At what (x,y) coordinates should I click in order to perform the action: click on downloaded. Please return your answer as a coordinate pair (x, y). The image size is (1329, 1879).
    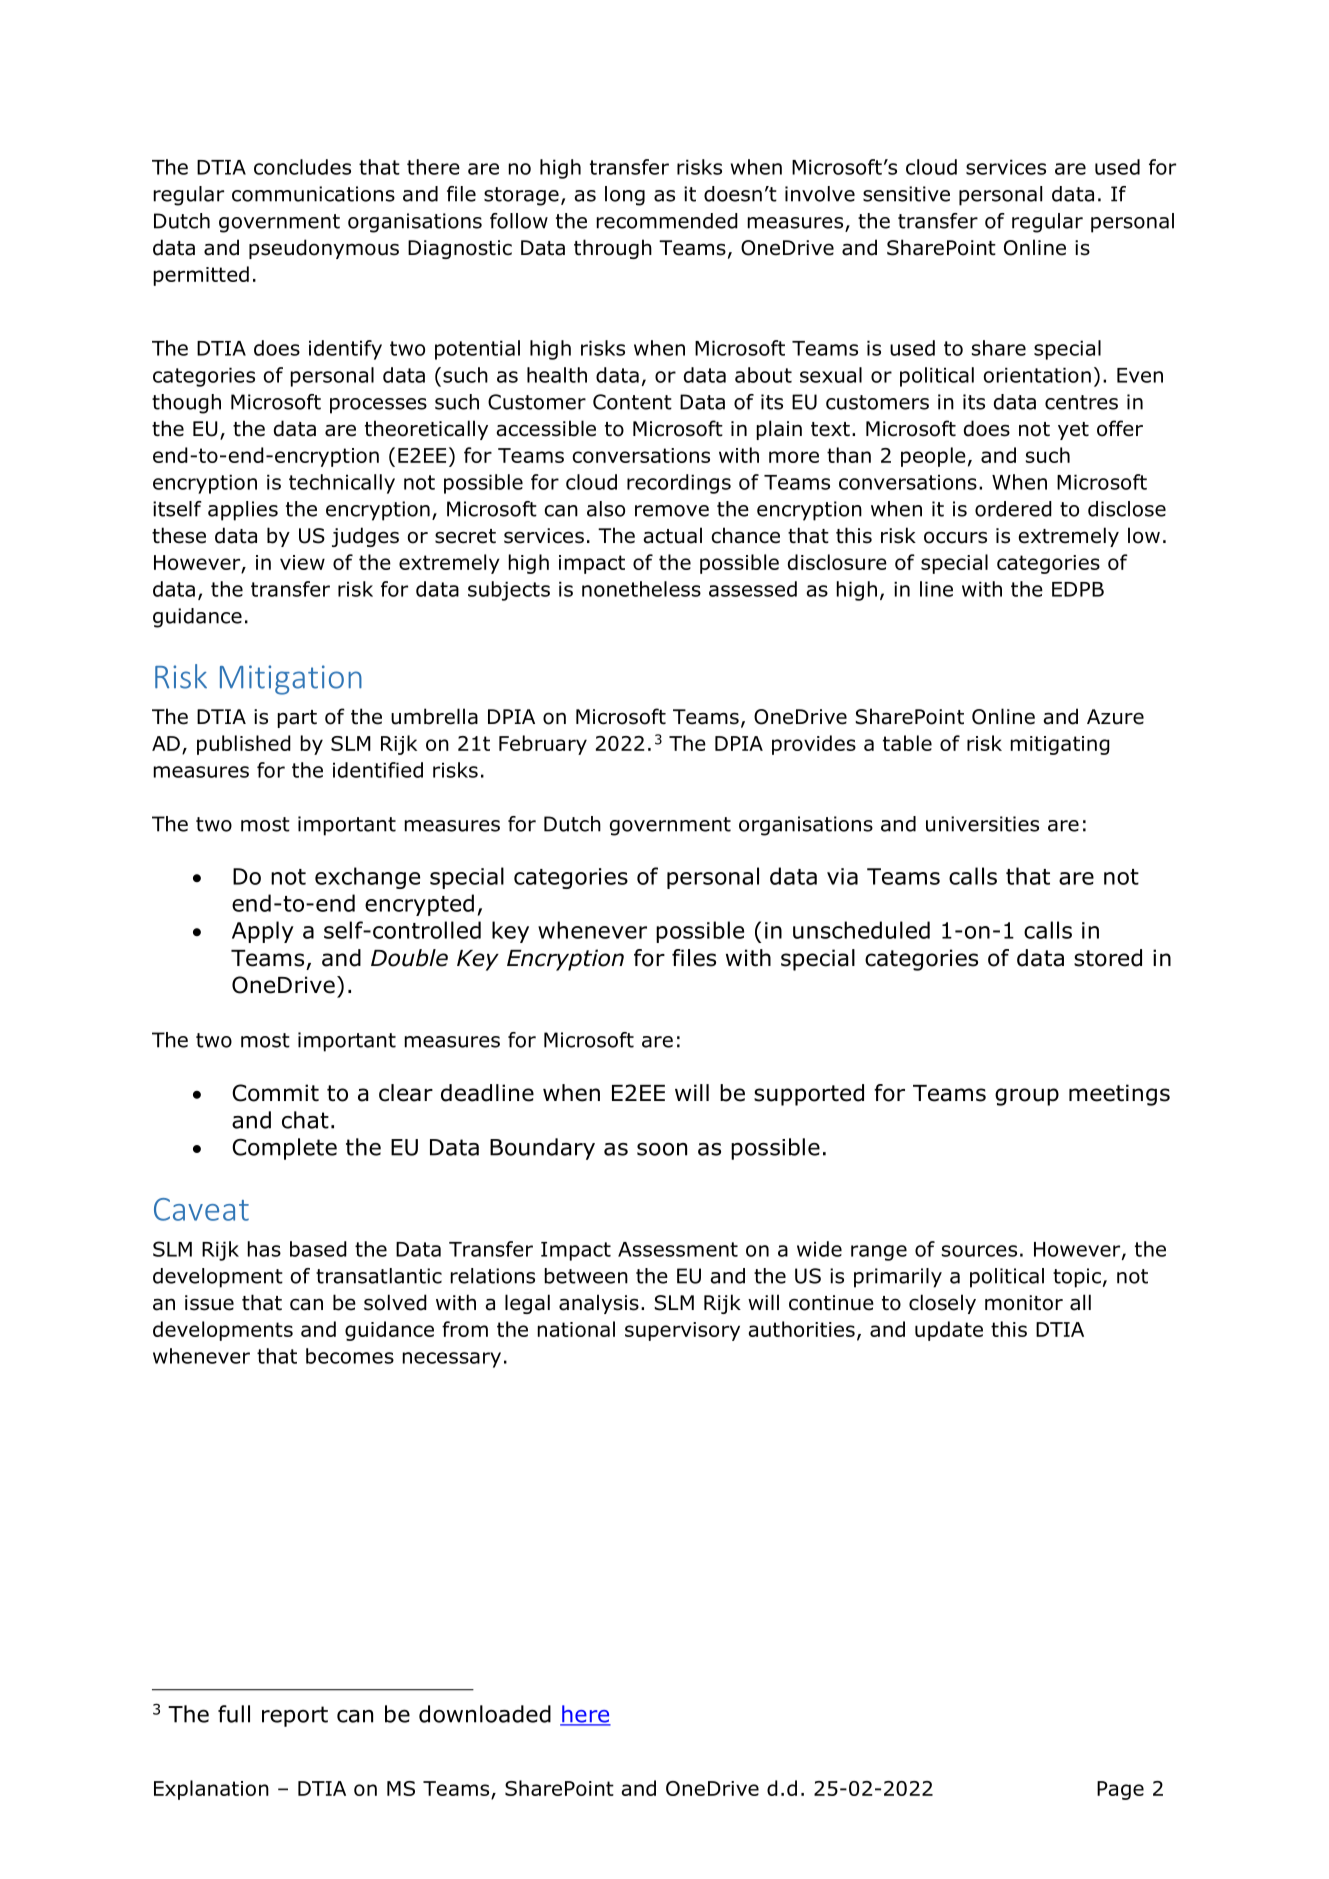
    Looking at the image, I should click on (485, 1714).
